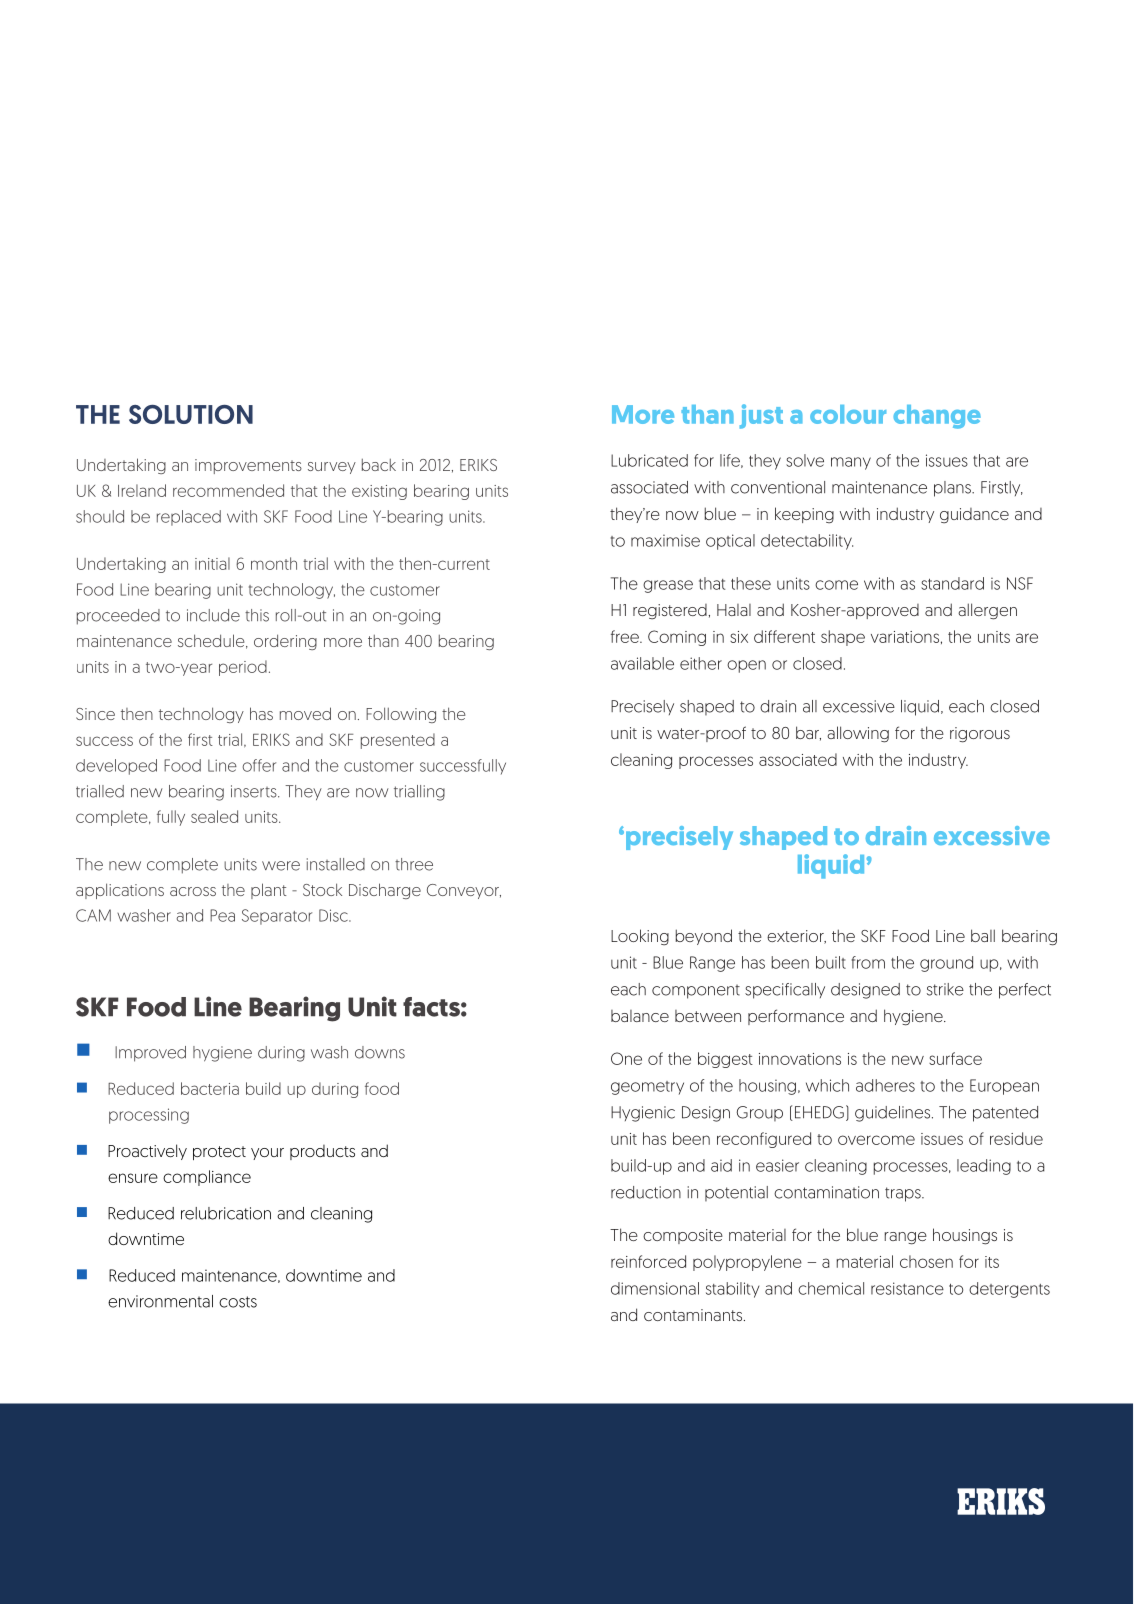 The height and width of the screenshot is (1604, 1134). What do you see at coordinates (464, 891) in the screenshot?
I see `Conveyor` at bounding box center [464, 891].
